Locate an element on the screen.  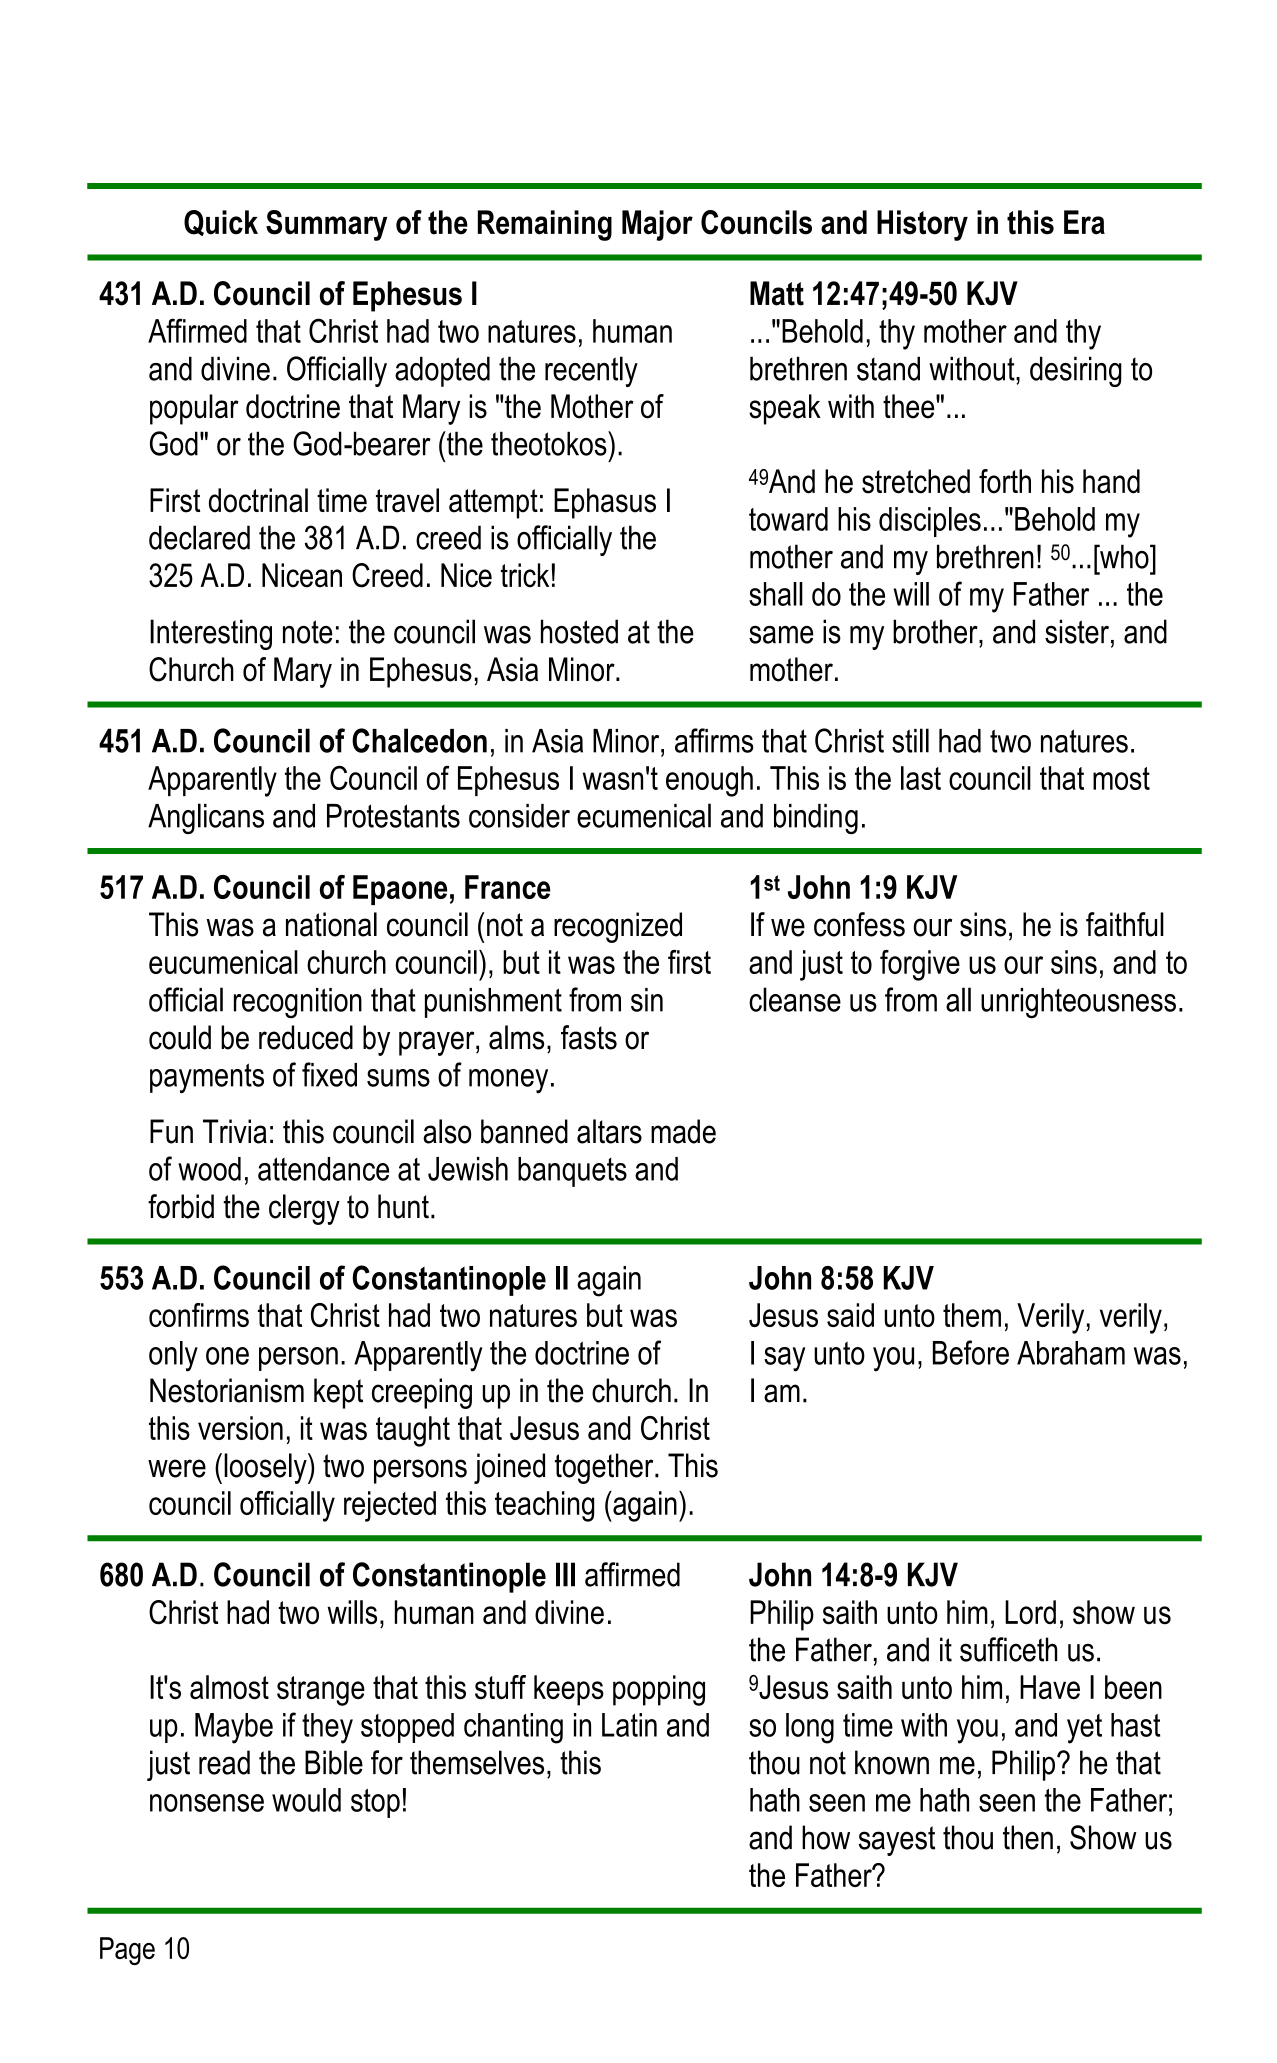
Major is located at coordinates (657, 225).
